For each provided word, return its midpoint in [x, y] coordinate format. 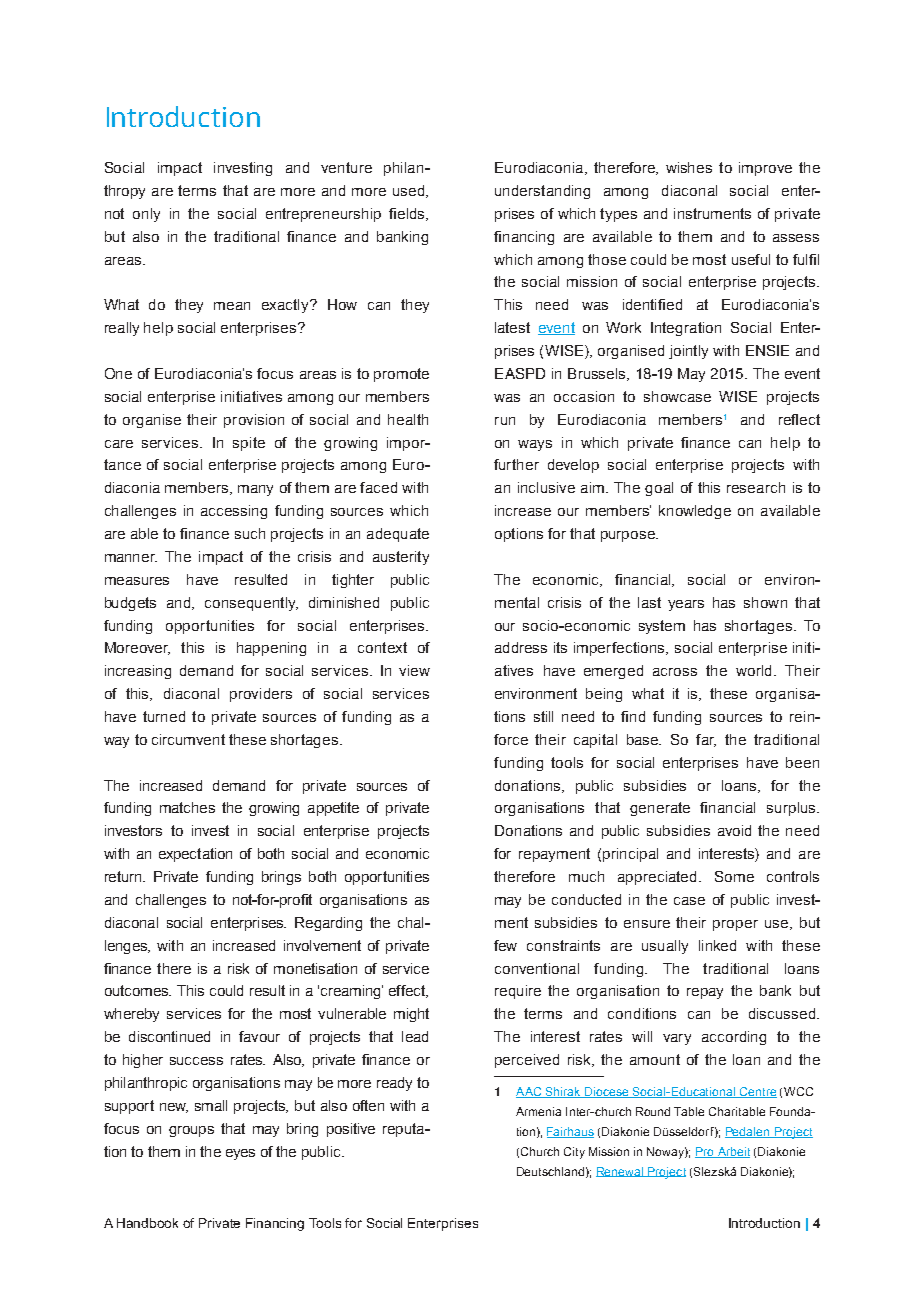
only [146, 215]
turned [164, 716]
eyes [240, 1154]
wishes [689, 167]
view [414, 670]
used [410, 191]
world [753, 670]
